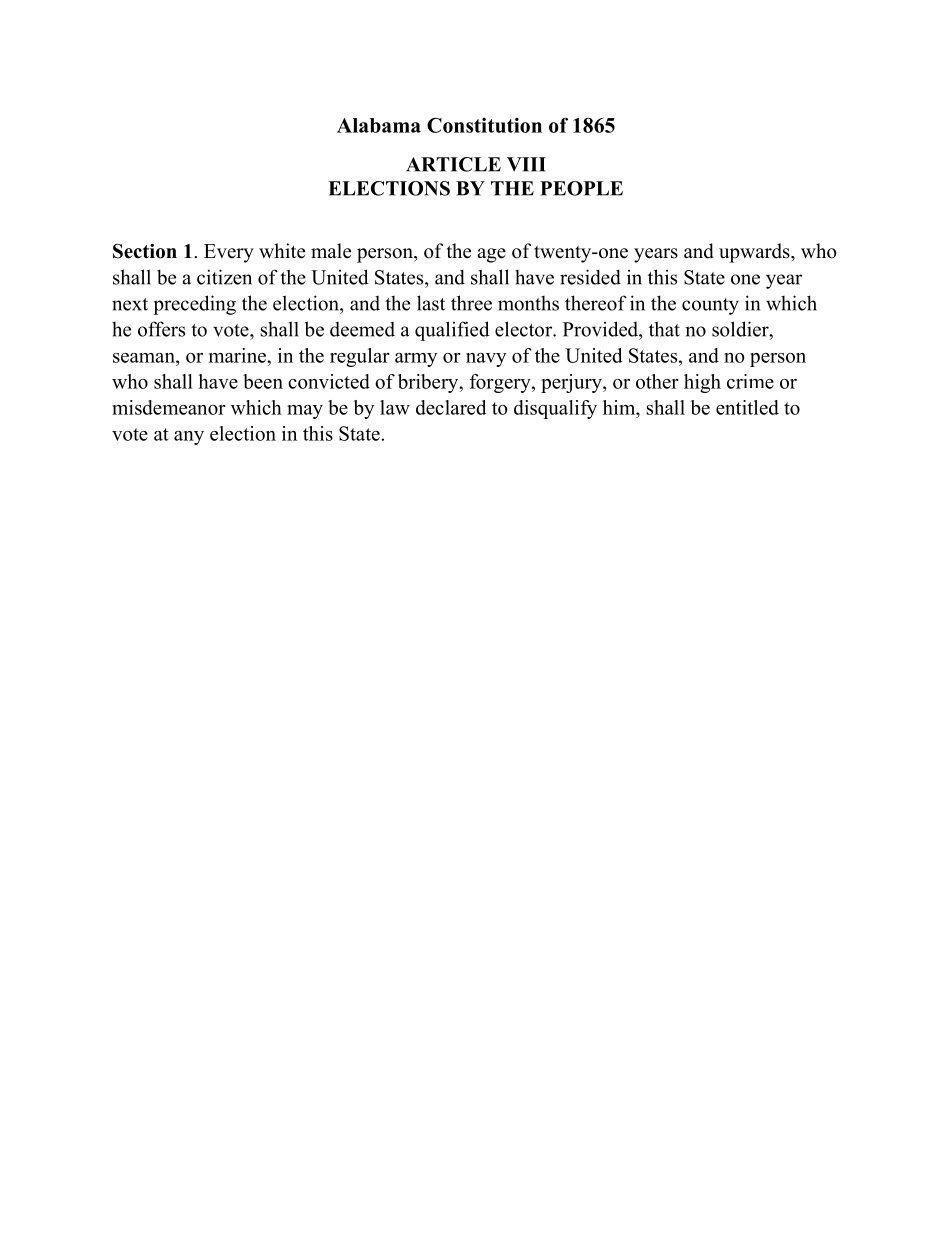 This screenshot has height=1233, width=952. What do you see at coordinates (224, 277) in the screenshot?
I see `citizen` at bounding box center [224, 277].
